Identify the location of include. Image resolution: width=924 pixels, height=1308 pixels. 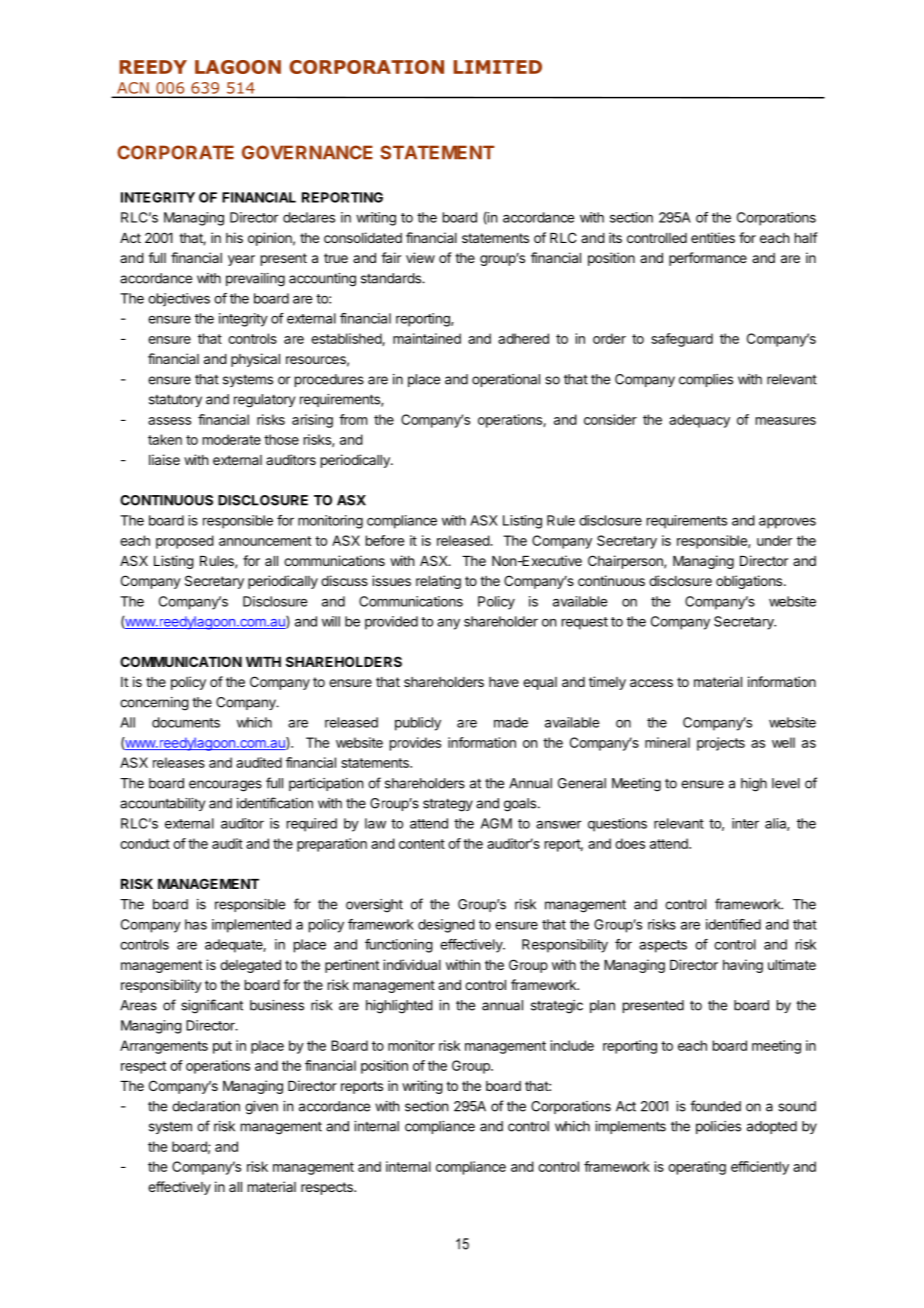
(572, 1045).
